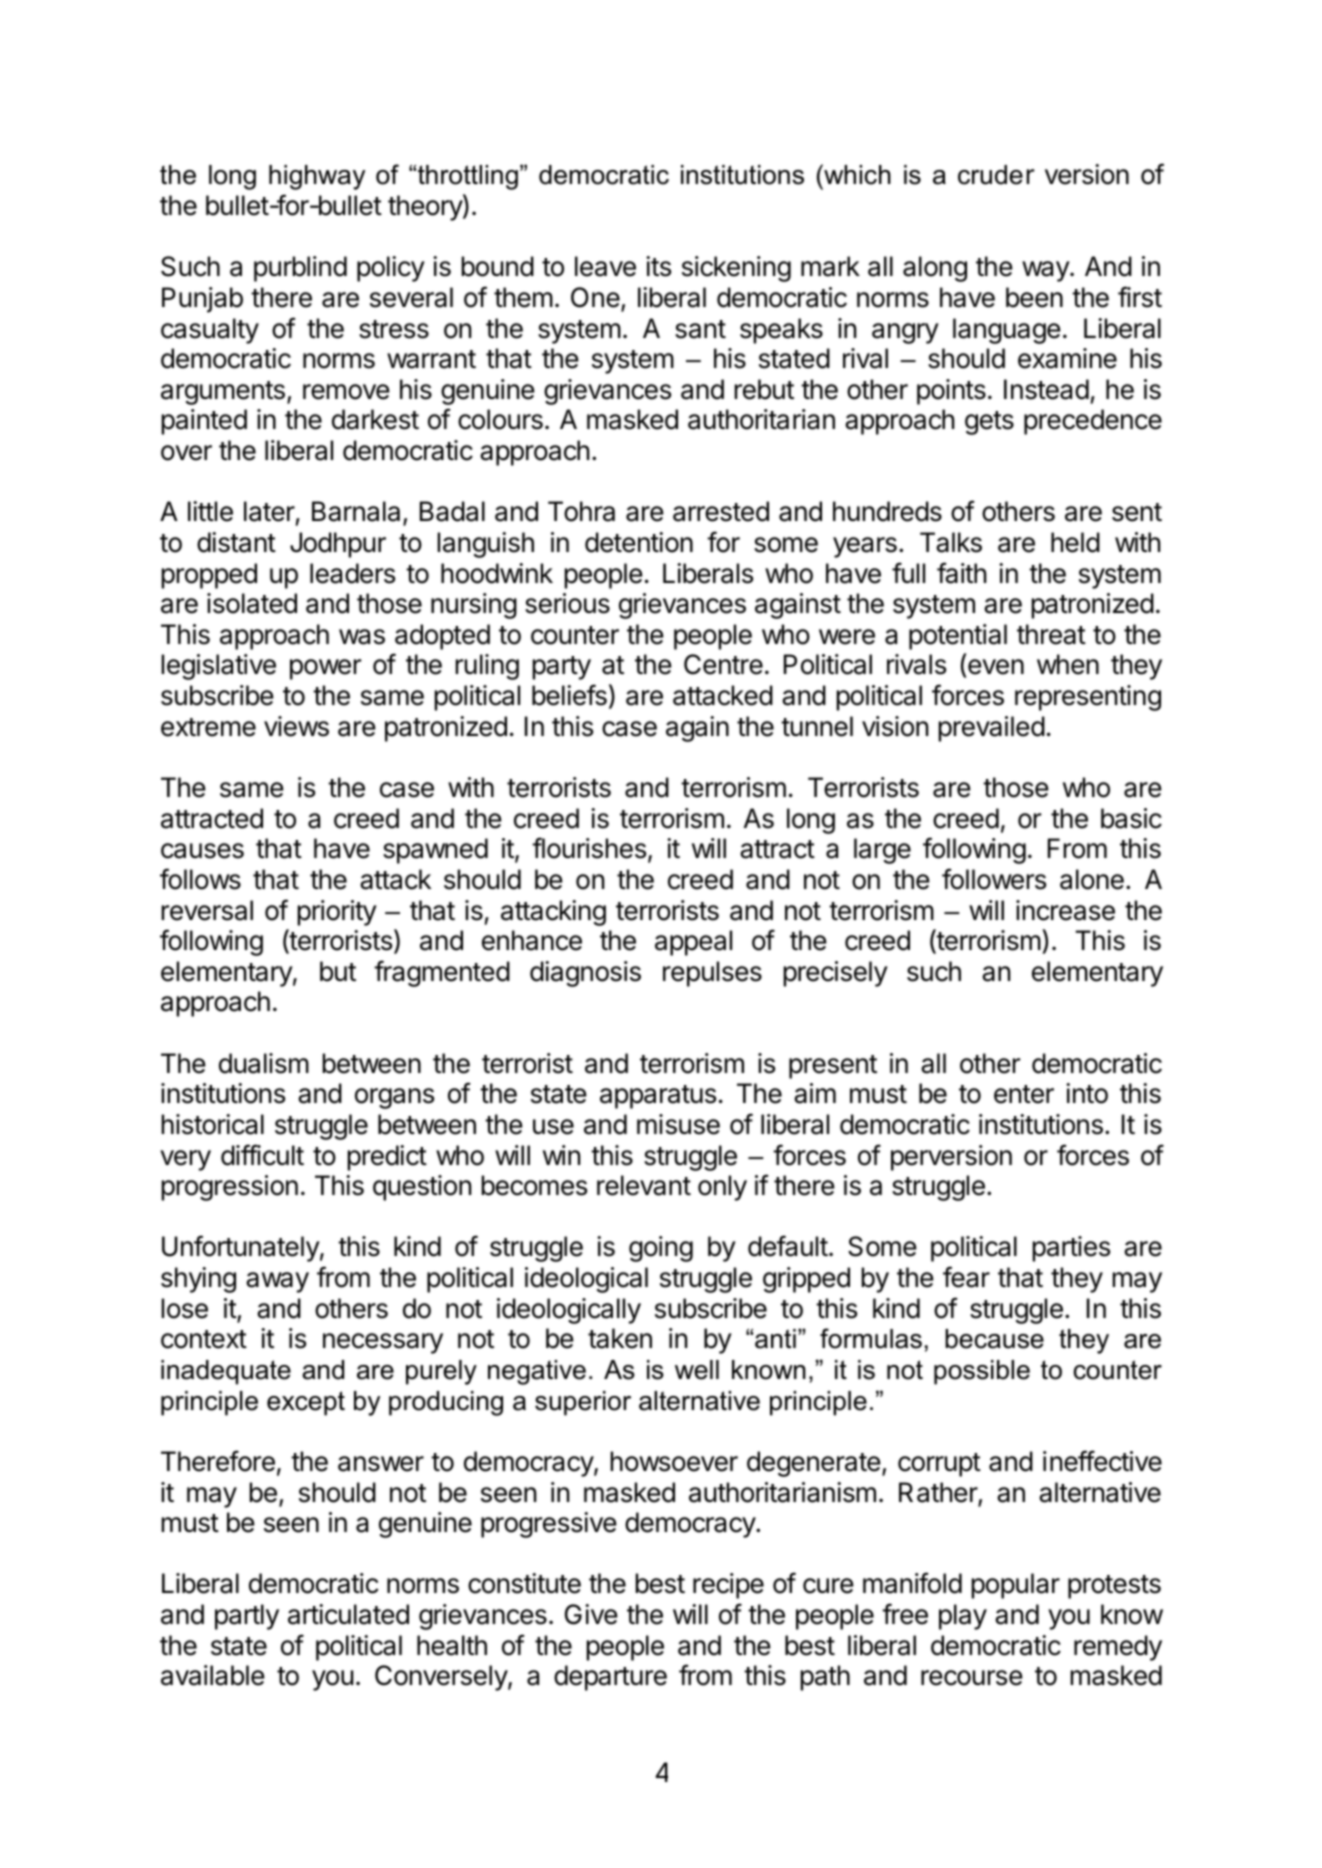  What do you see at coordinates (337, 913) in the screenshot?
I see `priority` at bounding box center [337, 913].
